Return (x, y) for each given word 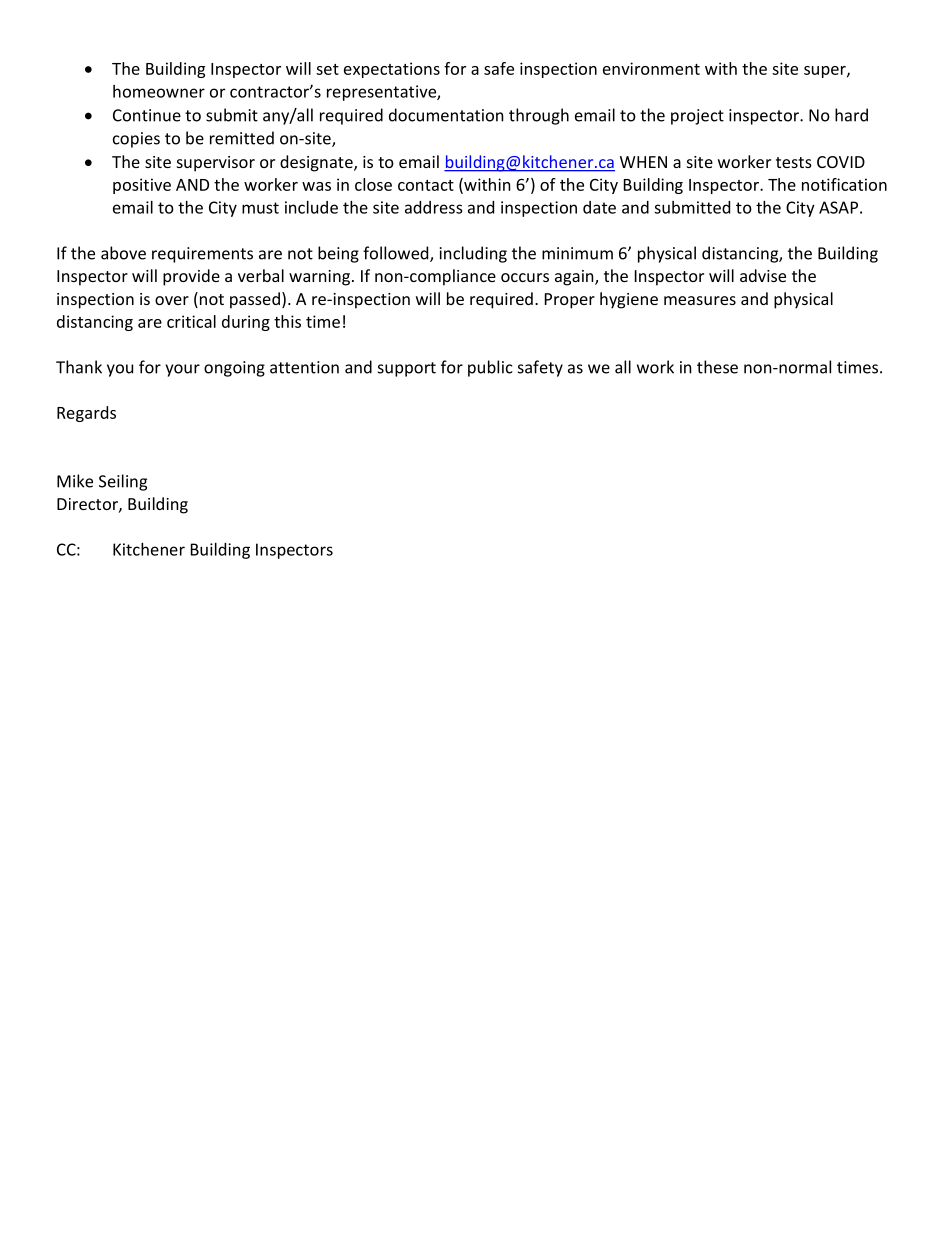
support (407, 369)
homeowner (159, 91)
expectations (392, 70)
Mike (75, 481)
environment (651, 68)
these (717, 367)
